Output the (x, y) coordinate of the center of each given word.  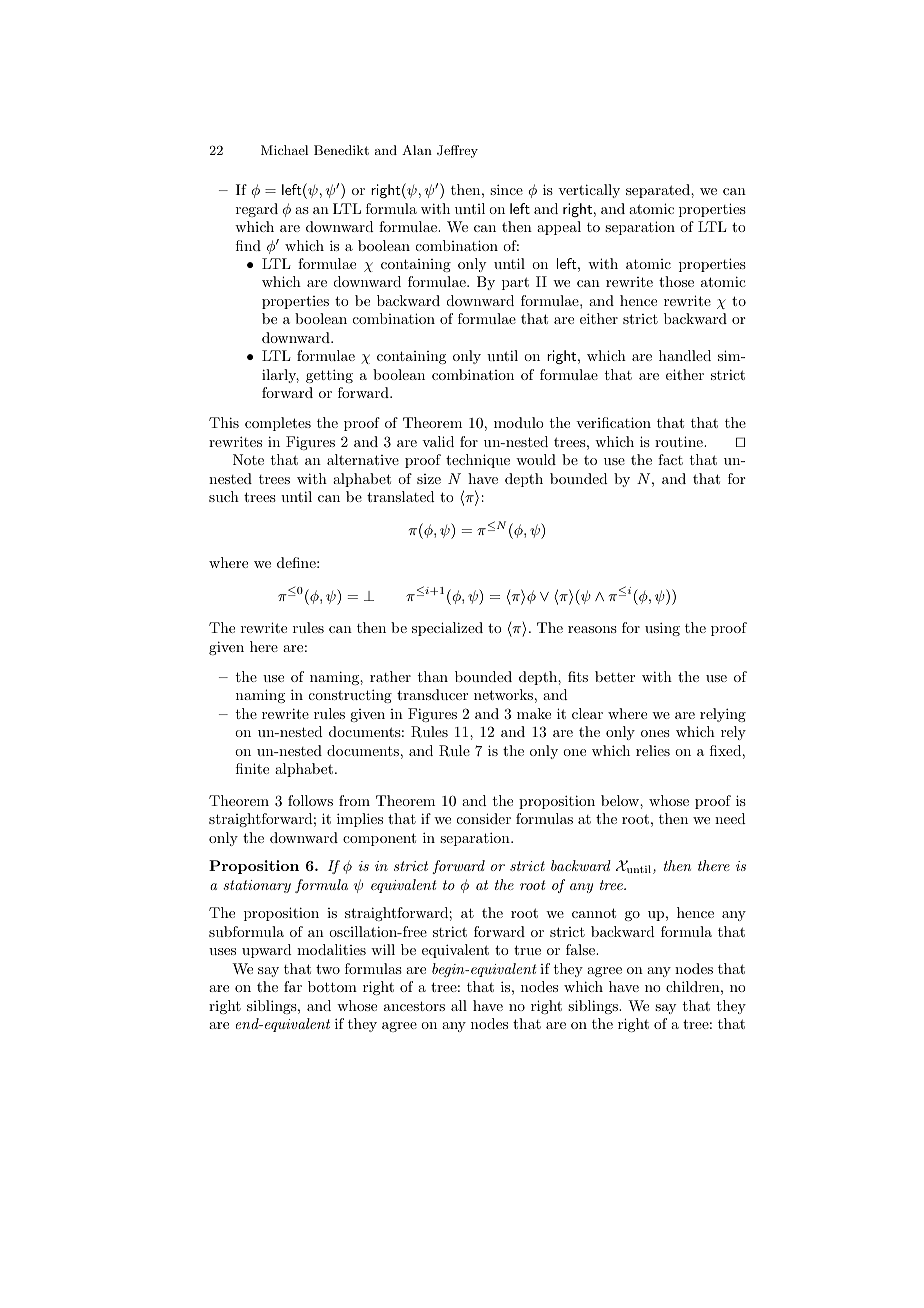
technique (478, 461)
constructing (350, 696)
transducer (432, 694)
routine (680, 441)
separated (659, 191)
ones (655, 733)
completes (278, 424)
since (506, 189)
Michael (284, 150)
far (293, 986)
